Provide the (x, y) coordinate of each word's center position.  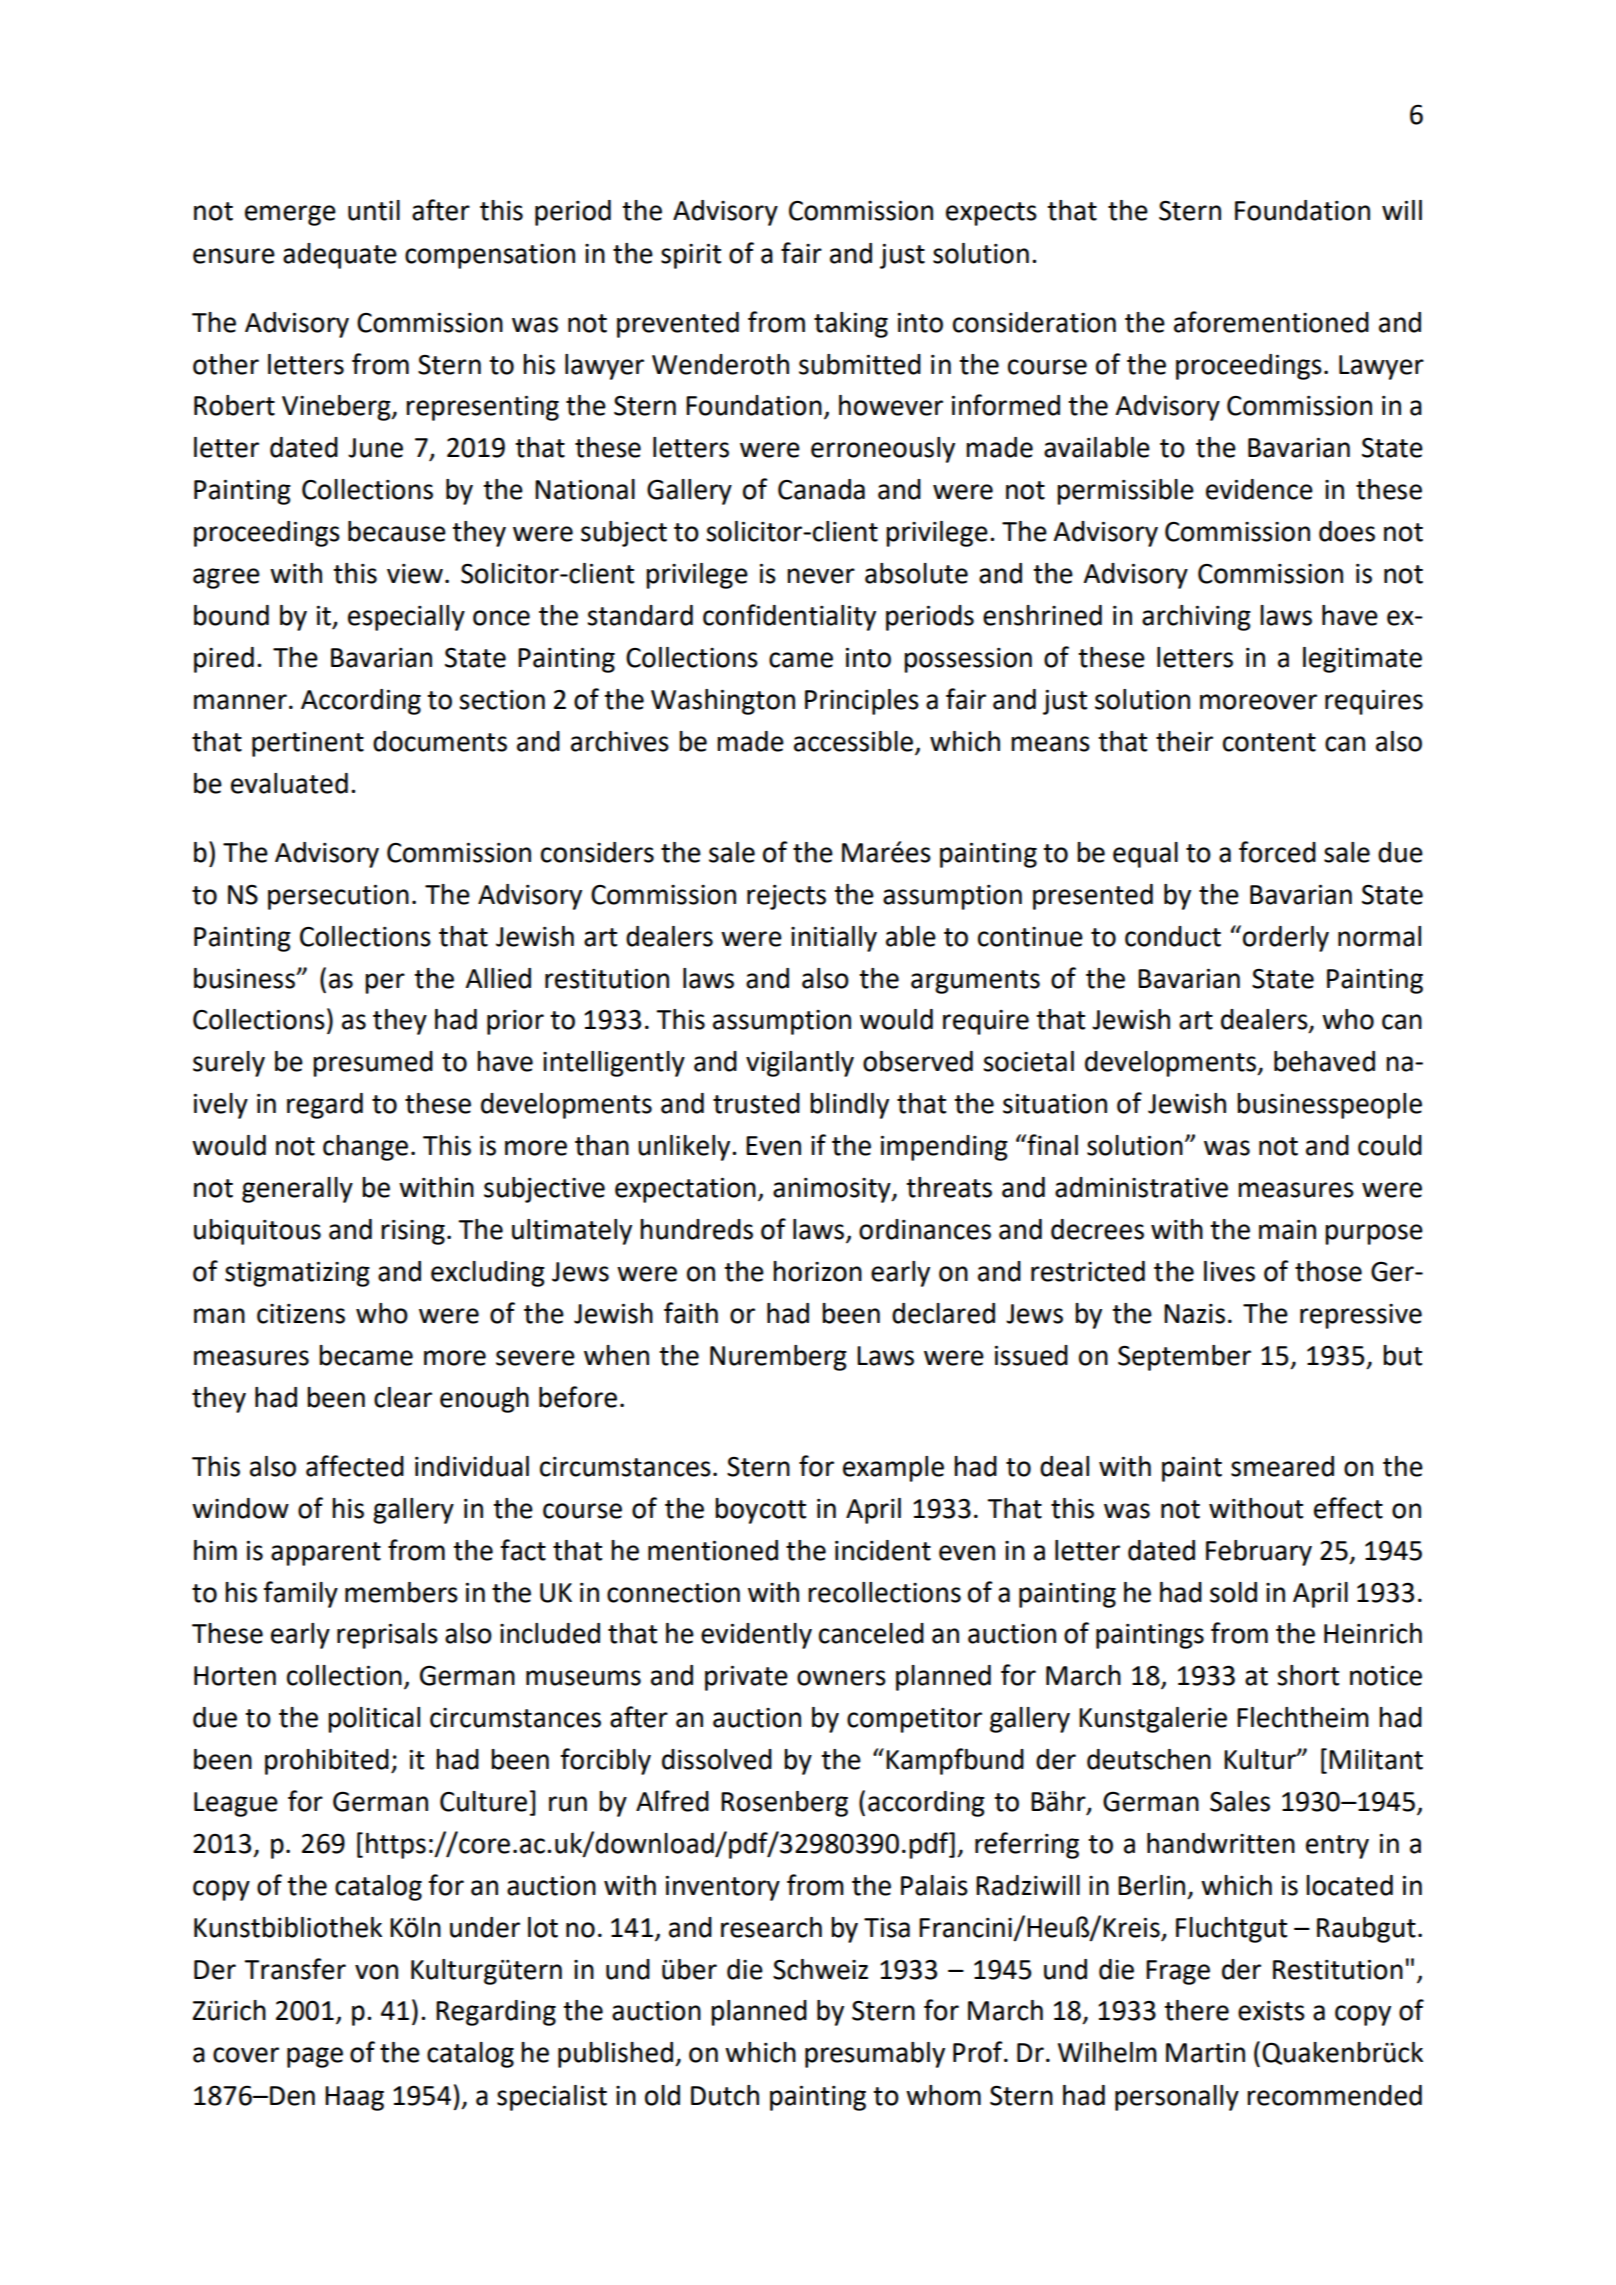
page (315, 2057)
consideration (1034, 322)
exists (1271, 2011)
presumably (875, 2055)
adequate (340, 256)
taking (851, 325)
